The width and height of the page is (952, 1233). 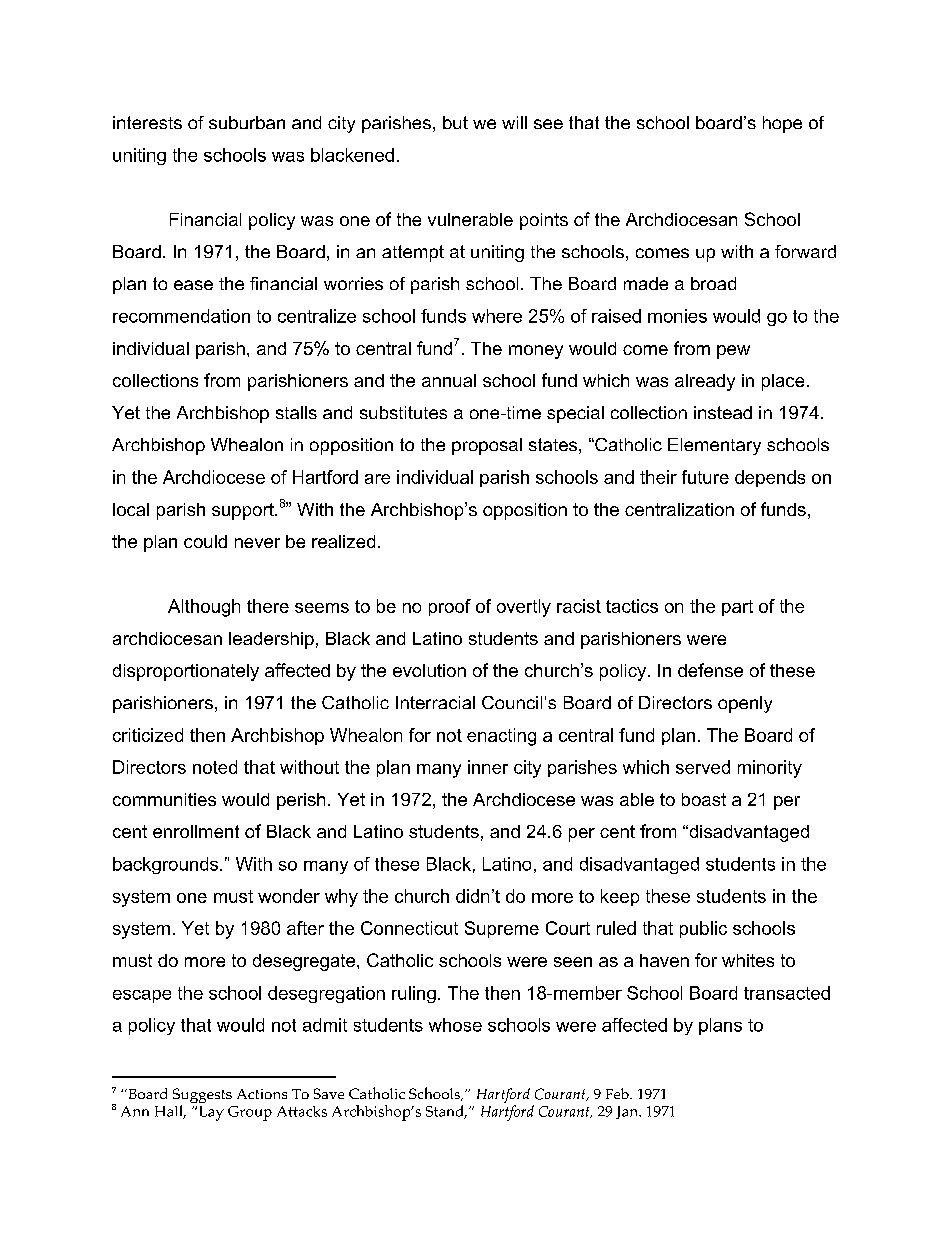 What do you see at coordinates (714, 446) in the page?
I see `Elementary` at bounding box center [714, 446].
